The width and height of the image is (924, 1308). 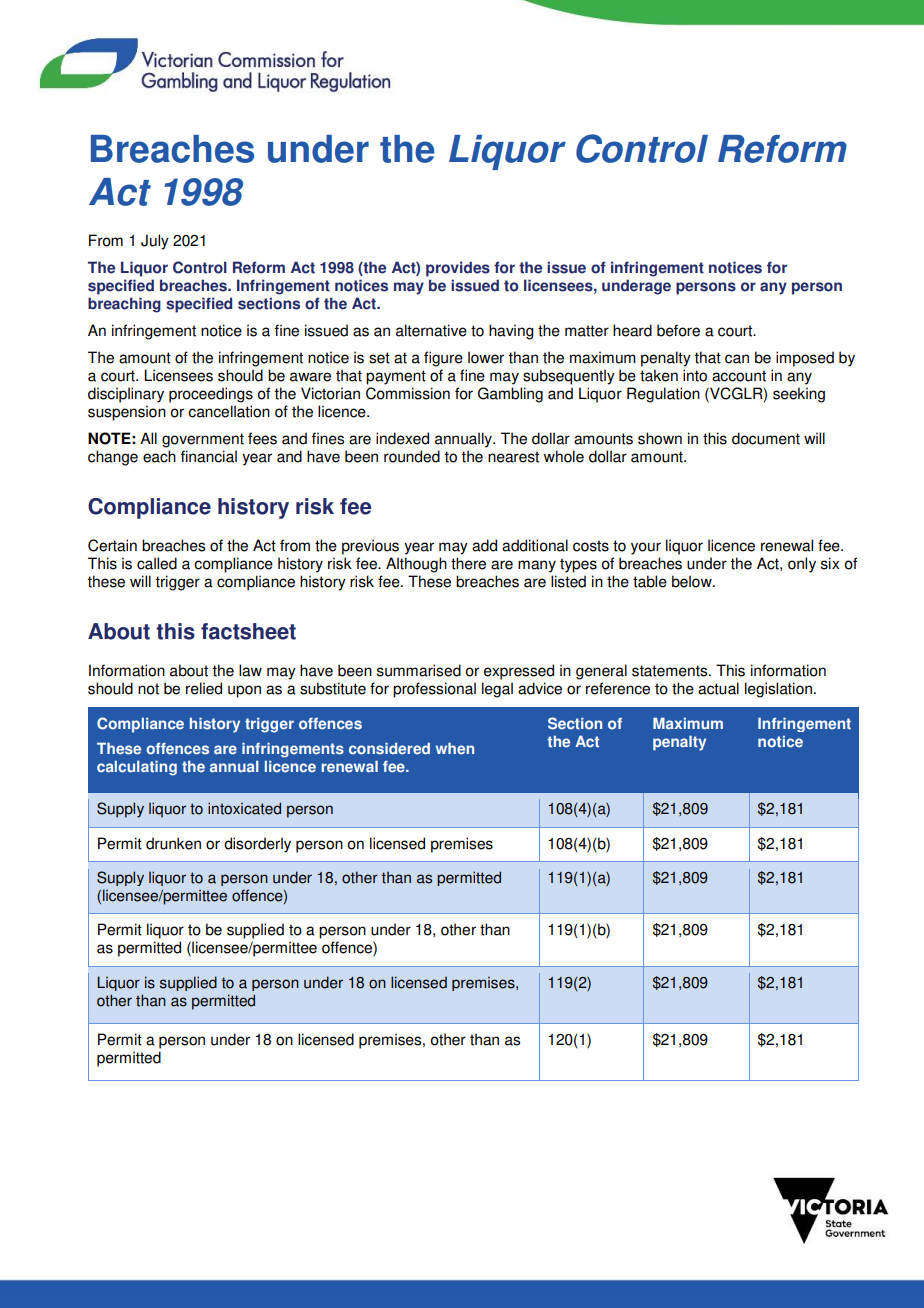 What do you see at coordinates (155, 242) in the image?
I see `July` at bounding box center [155, 242].
